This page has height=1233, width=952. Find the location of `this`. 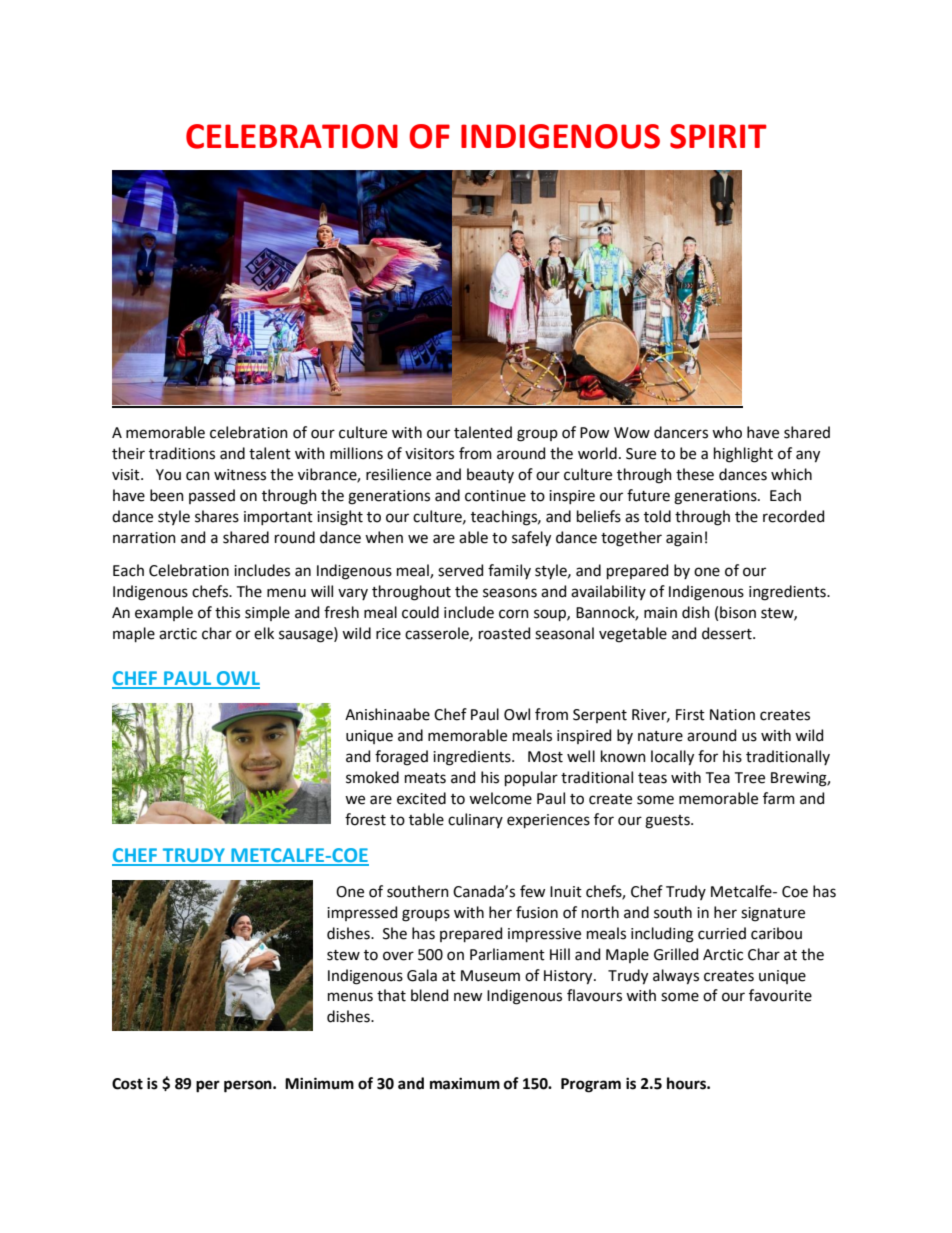

this is located at coordinates (227, 612).
